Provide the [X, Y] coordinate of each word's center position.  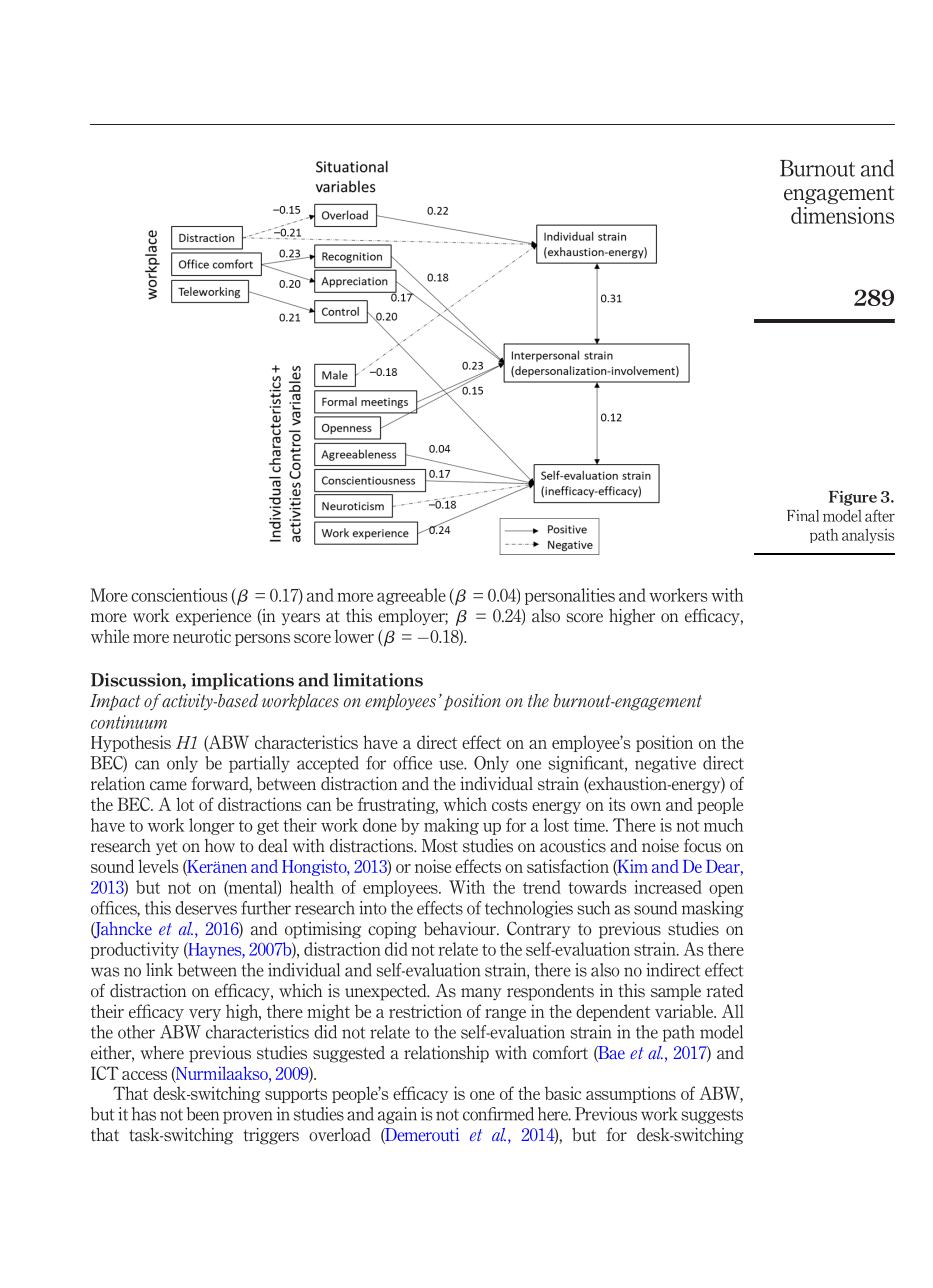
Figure [853, 498]
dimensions [842, 215]
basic [563, 1093]
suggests [712, 1116]
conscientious [179, 595]
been [203, 1114]
